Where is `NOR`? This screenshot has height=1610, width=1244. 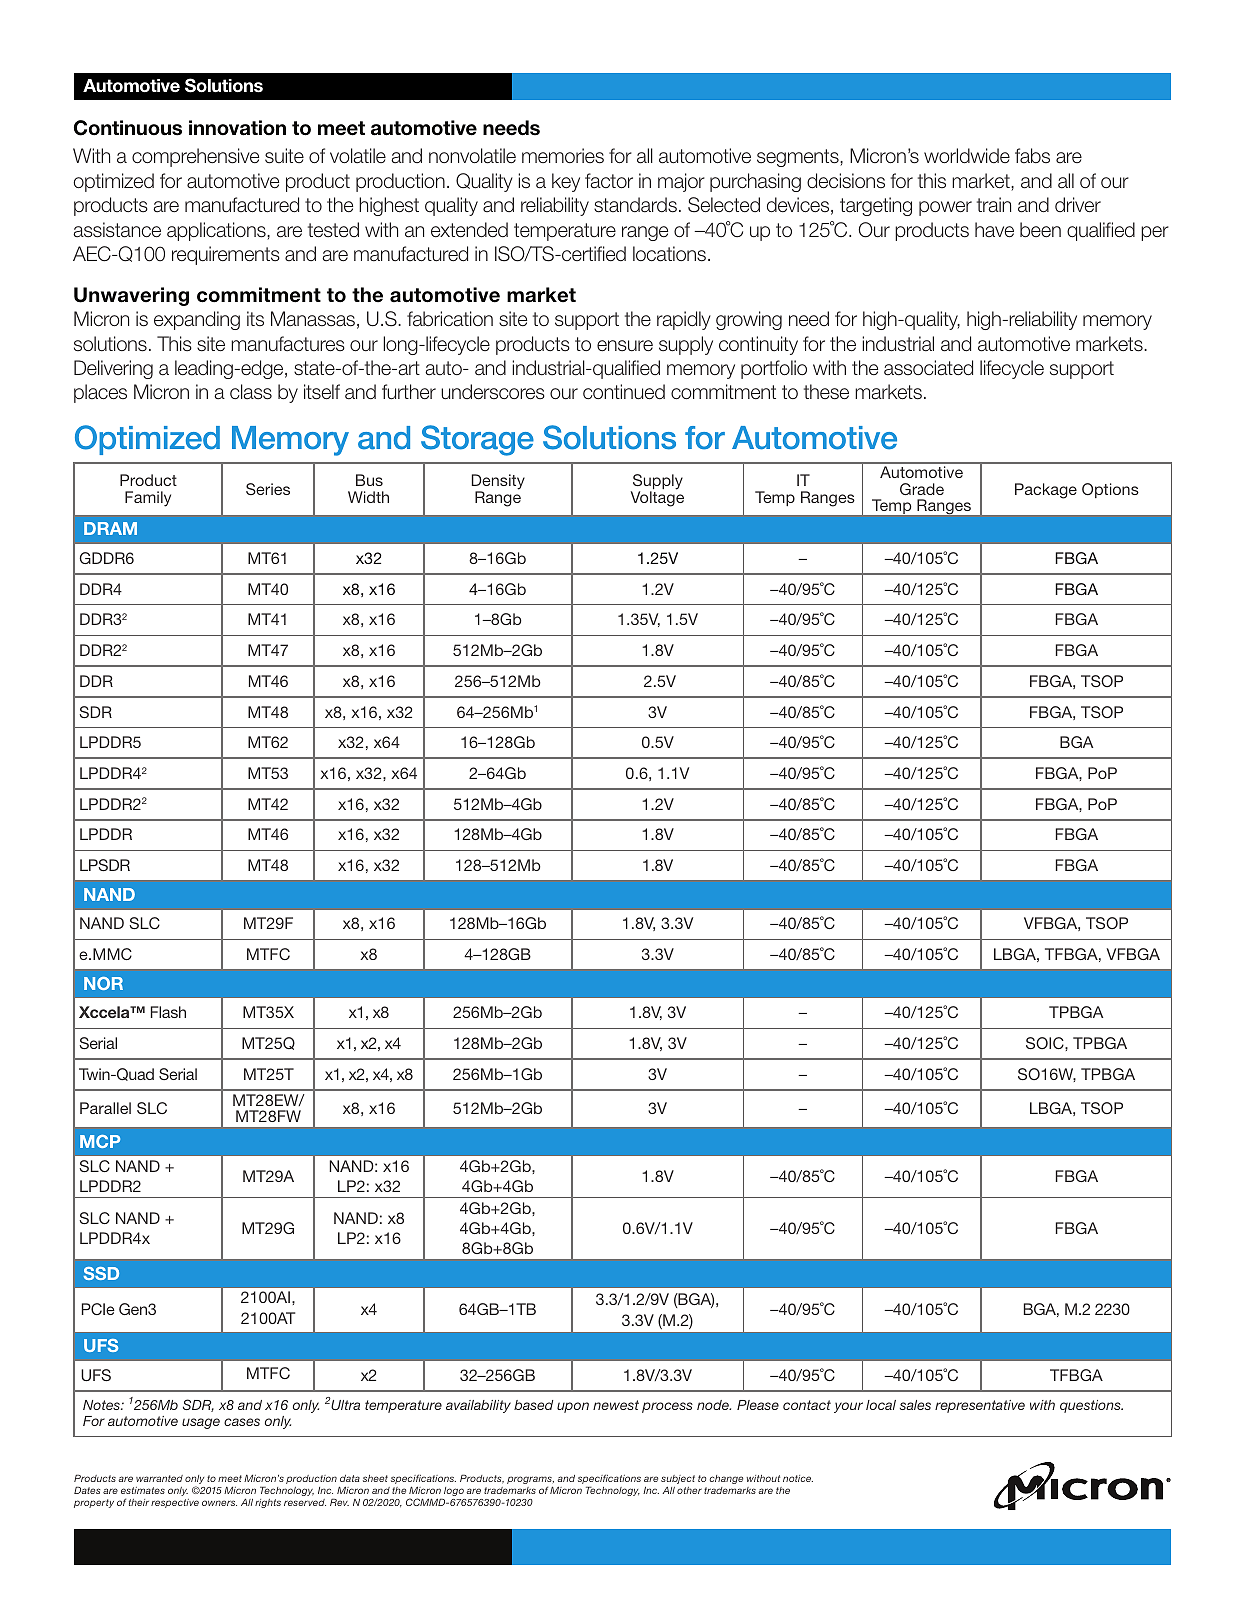 NOR is located at coordinates (103, 983).
